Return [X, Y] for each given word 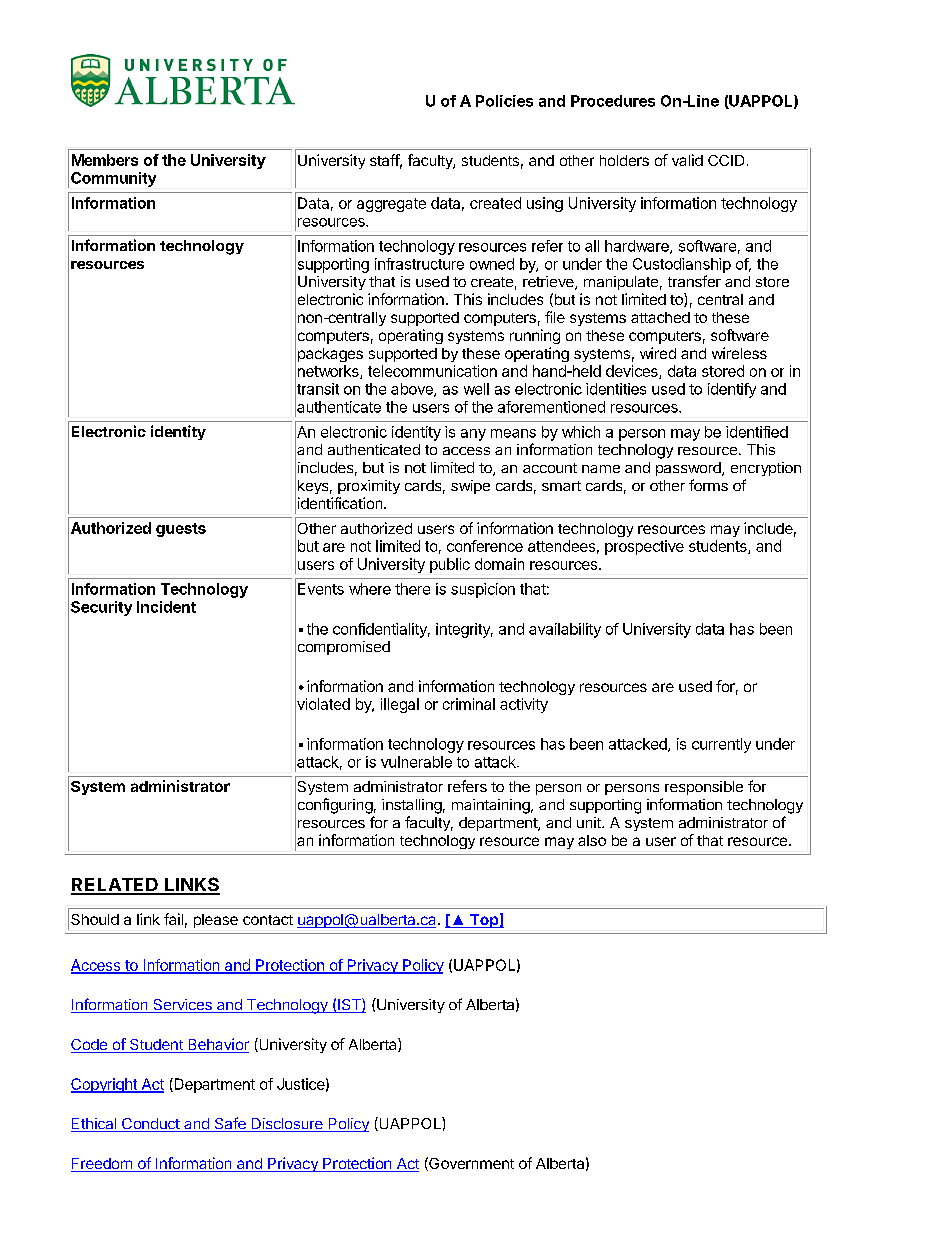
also [592, 840]
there [412, 589]
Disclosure [287, 1125]
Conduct [151, 1125]
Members [105, 160]
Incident [166, 607]
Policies [504, 101]
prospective [644, 547]
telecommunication [432, 371]
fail [173, 919]
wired [658, 353]
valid [687, 160]
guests [181, 530]
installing [412, 806]
